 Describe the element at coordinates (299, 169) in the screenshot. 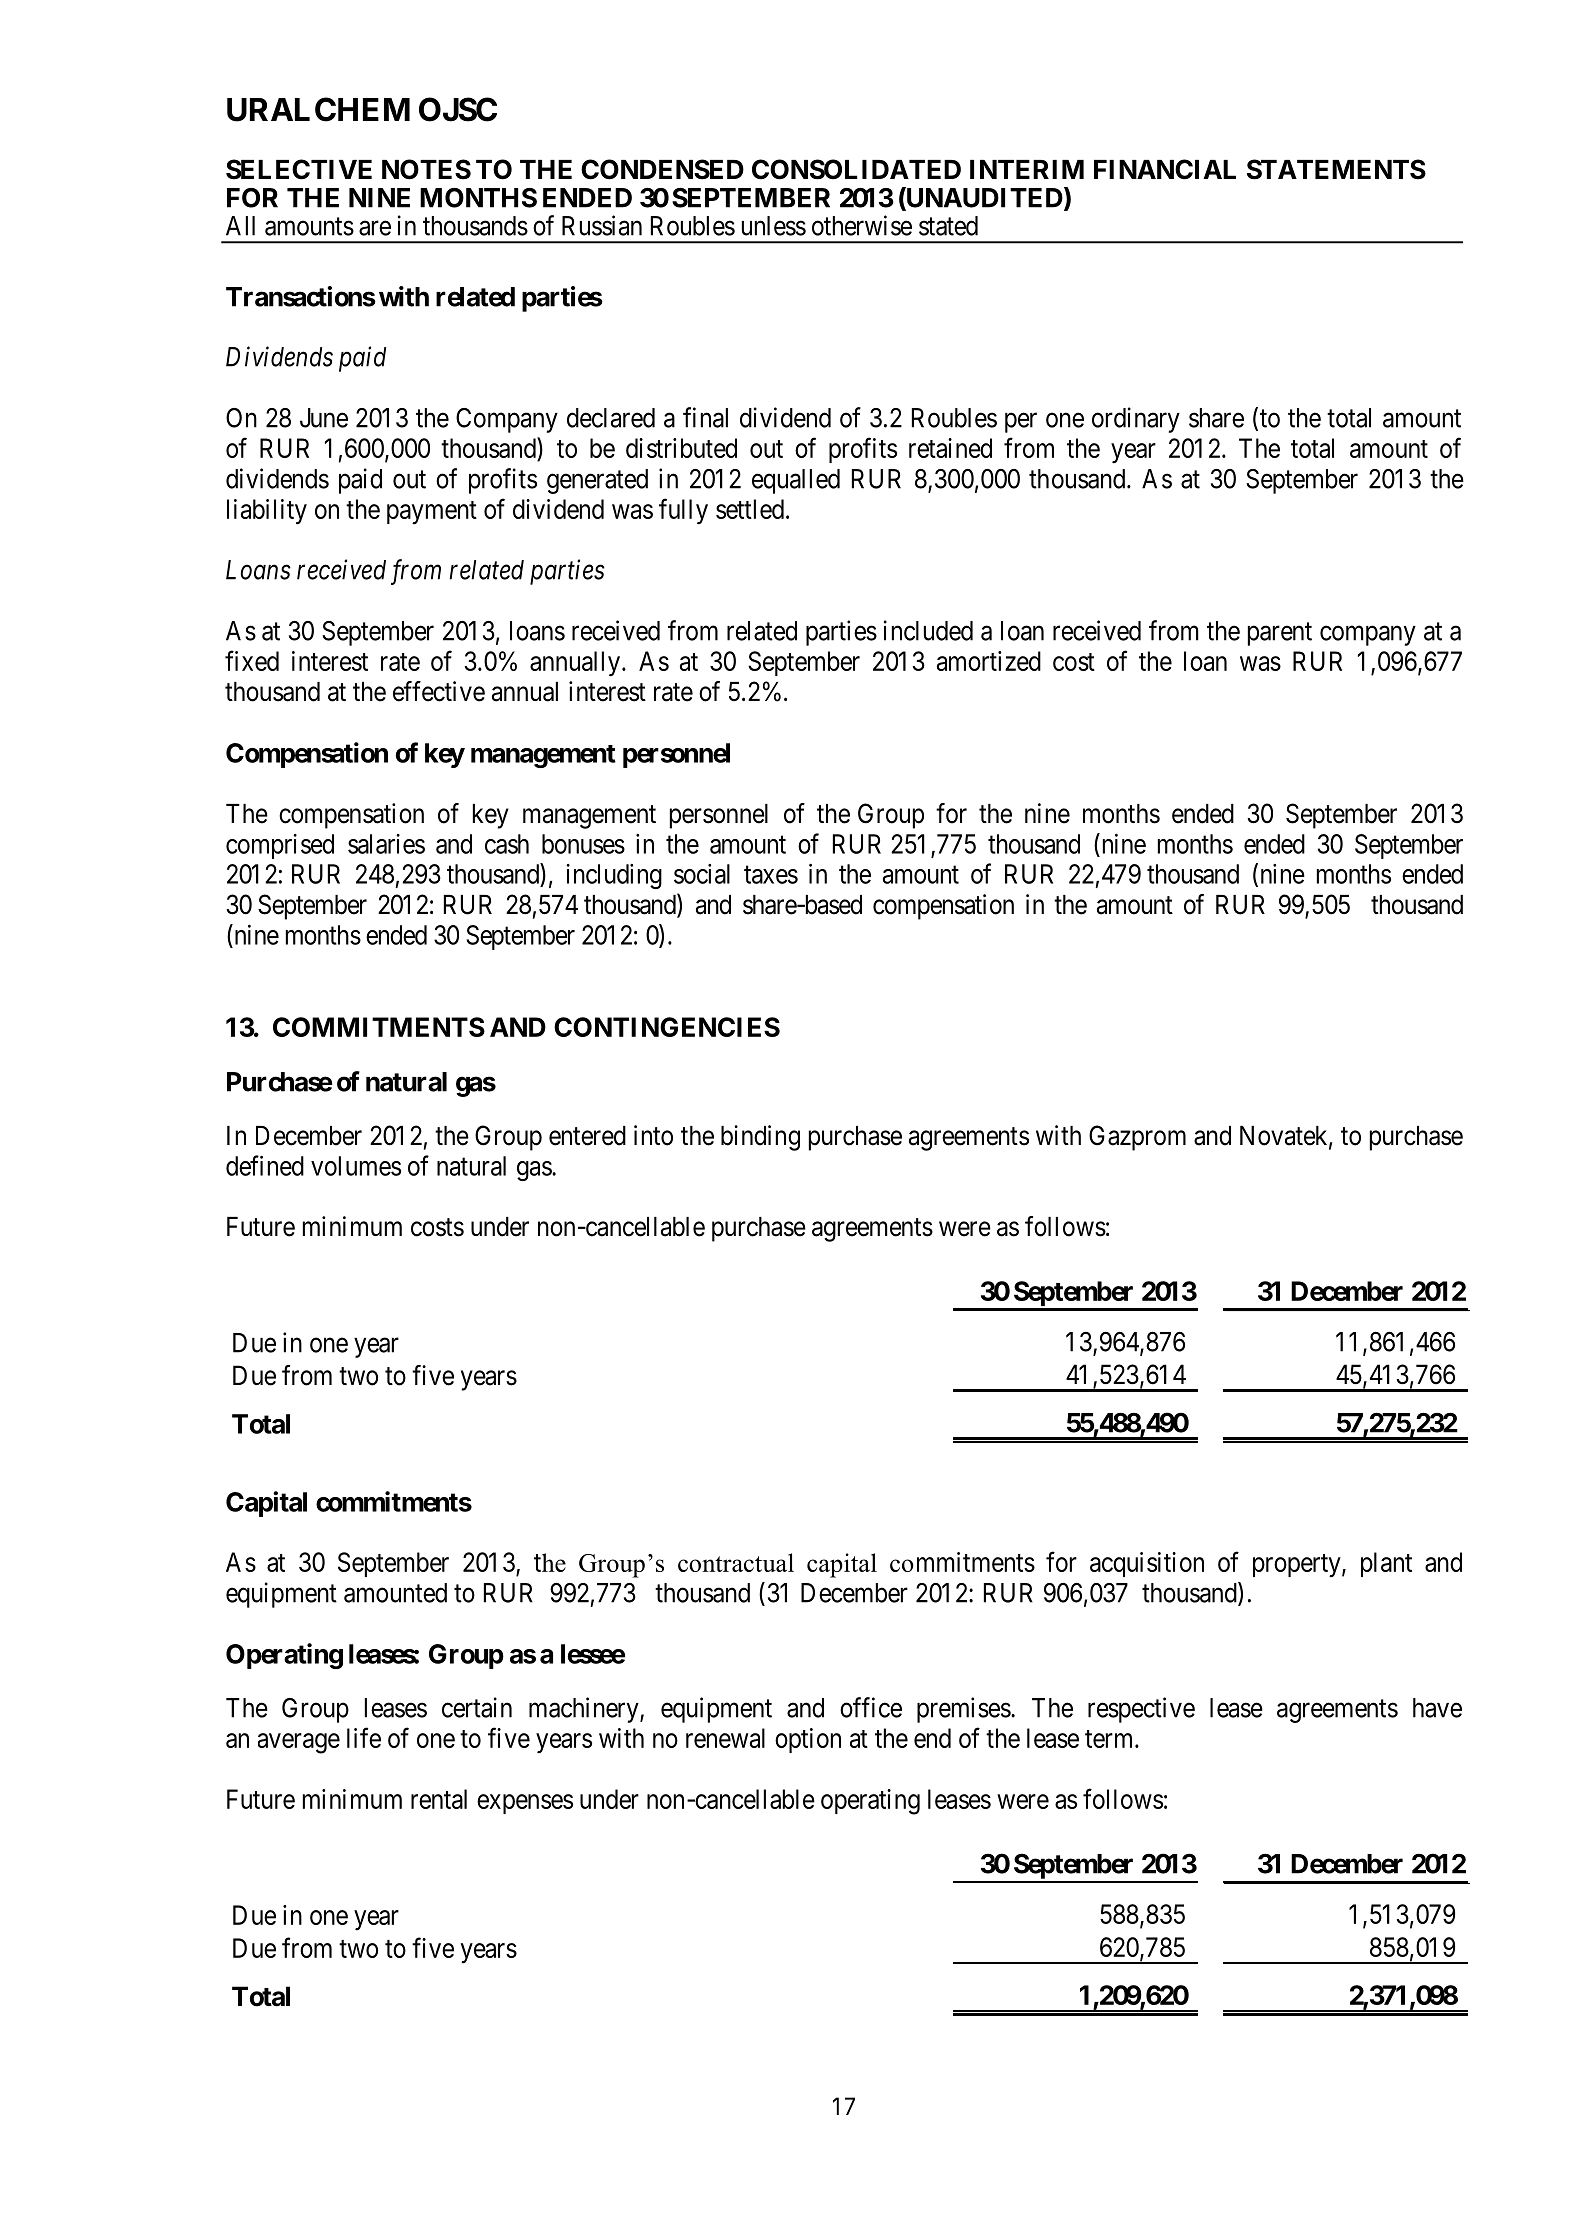

I see `SELECTIVE` at that location.
